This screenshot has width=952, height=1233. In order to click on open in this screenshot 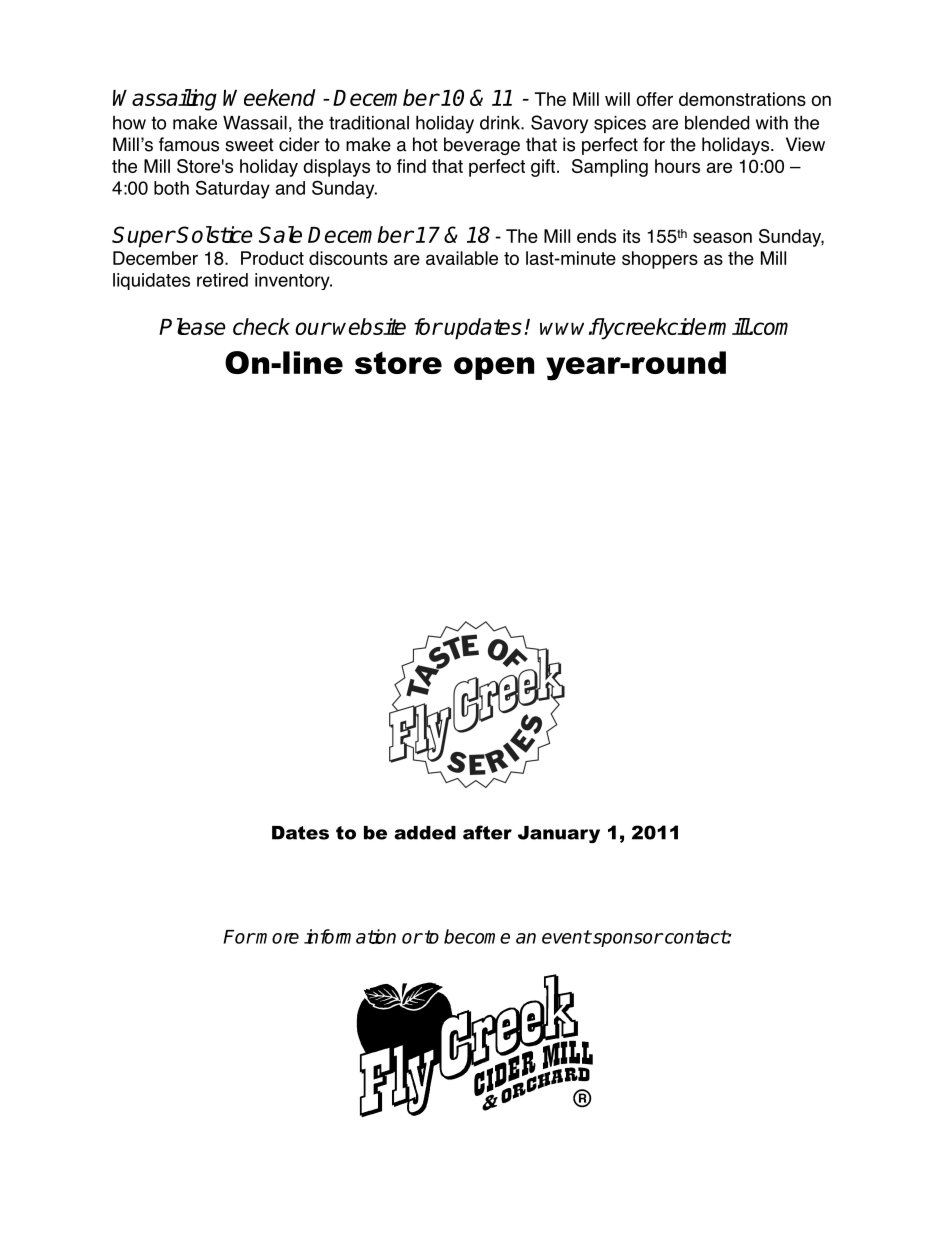, I will do `click(494, 368)`.
